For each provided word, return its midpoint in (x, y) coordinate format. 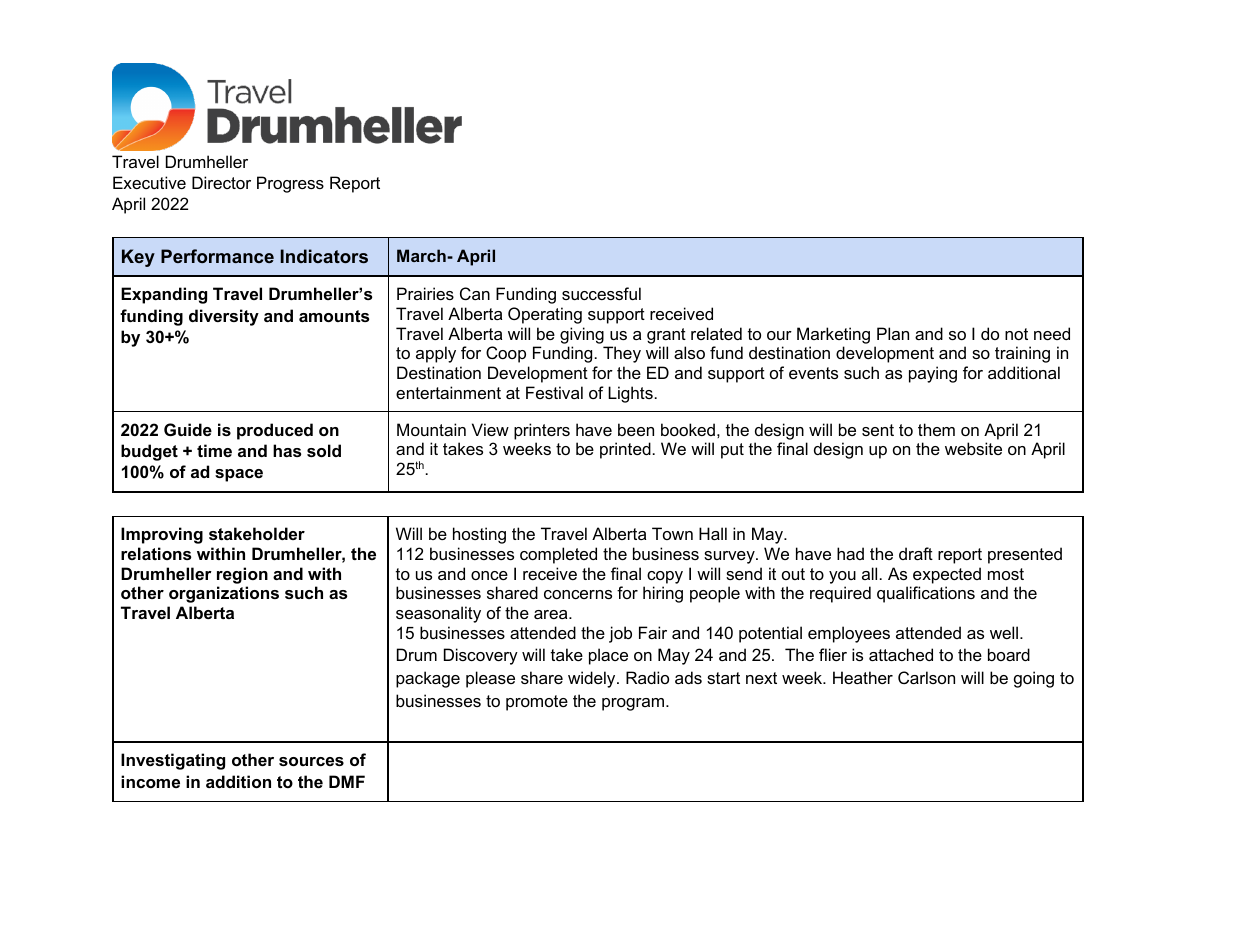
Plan (893, 333)
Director (221, 182)
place (608, 656)
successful (601, 293)
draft (916, 553)
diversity (224, 317)
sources (311, 761)
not (1016, 334)
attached (901, 654)
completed (558, 555)
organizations (224, 594)
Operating (545, 315)
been (636, 429)
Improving (162, 535)
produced (275, 431)
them (936, 429)
